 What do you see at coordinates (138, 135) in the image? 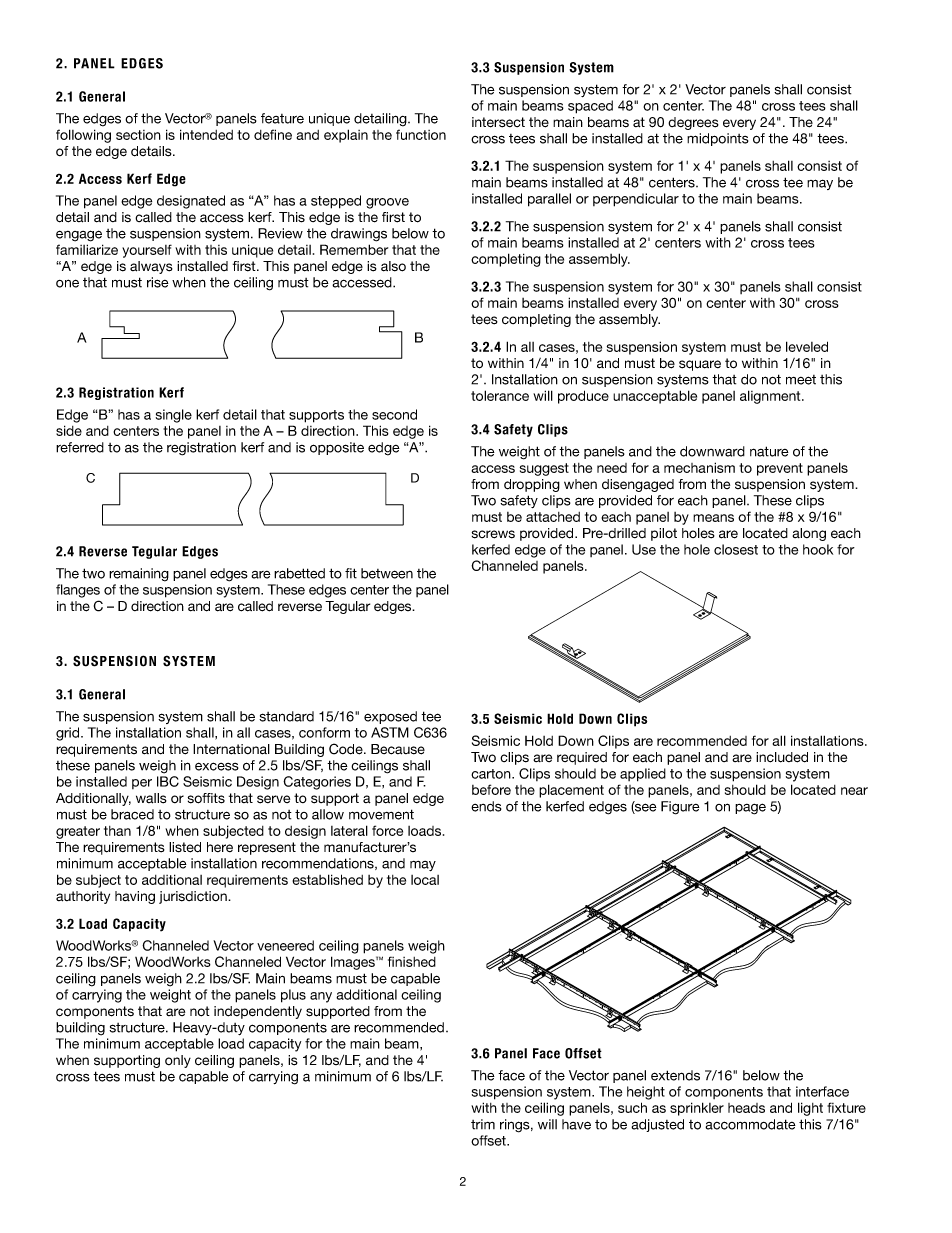
I see `section` at bounding box center [138, 135].
